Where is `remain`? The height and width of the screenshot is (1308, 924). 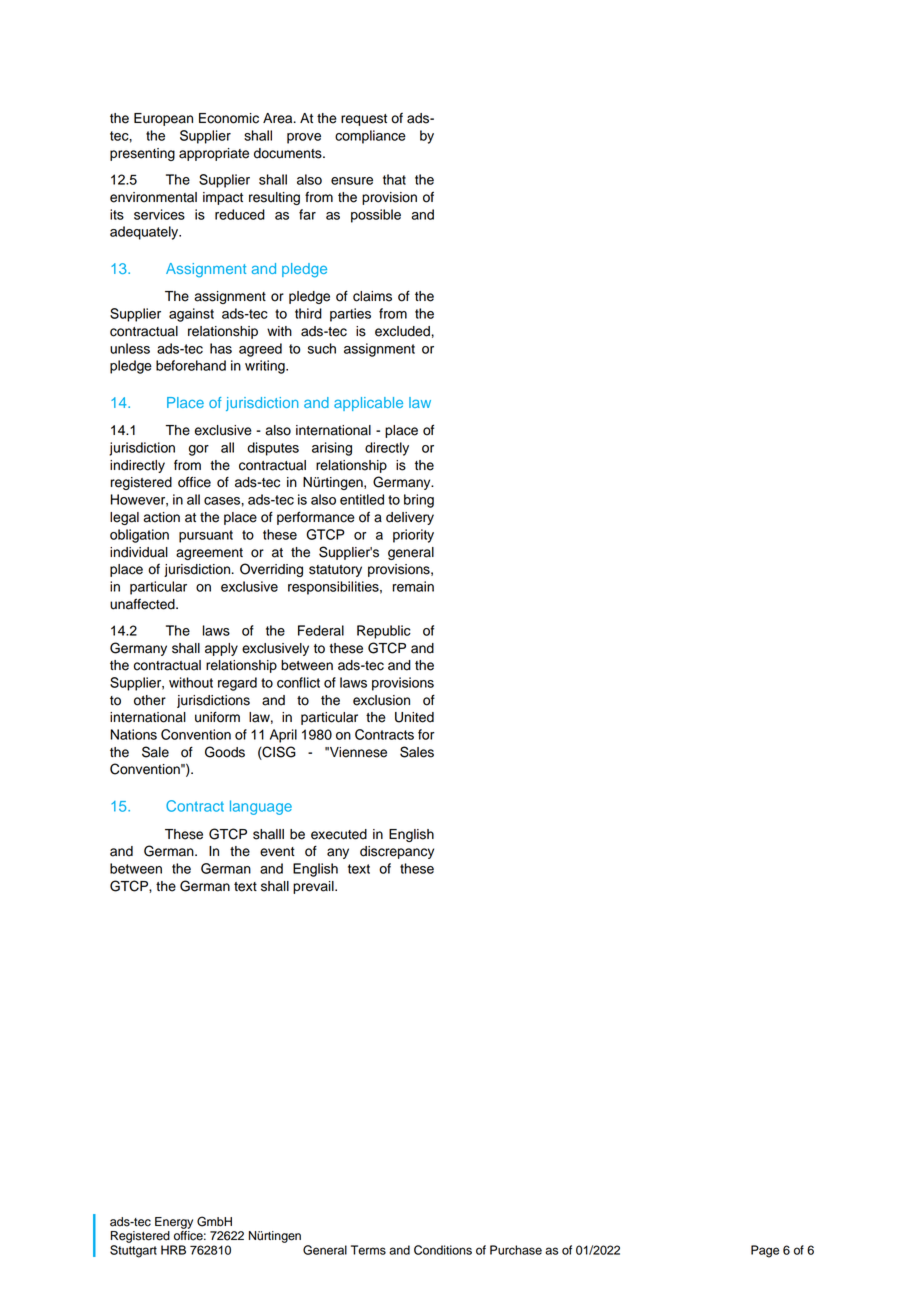 remain is located at coordinates (413, 586).
